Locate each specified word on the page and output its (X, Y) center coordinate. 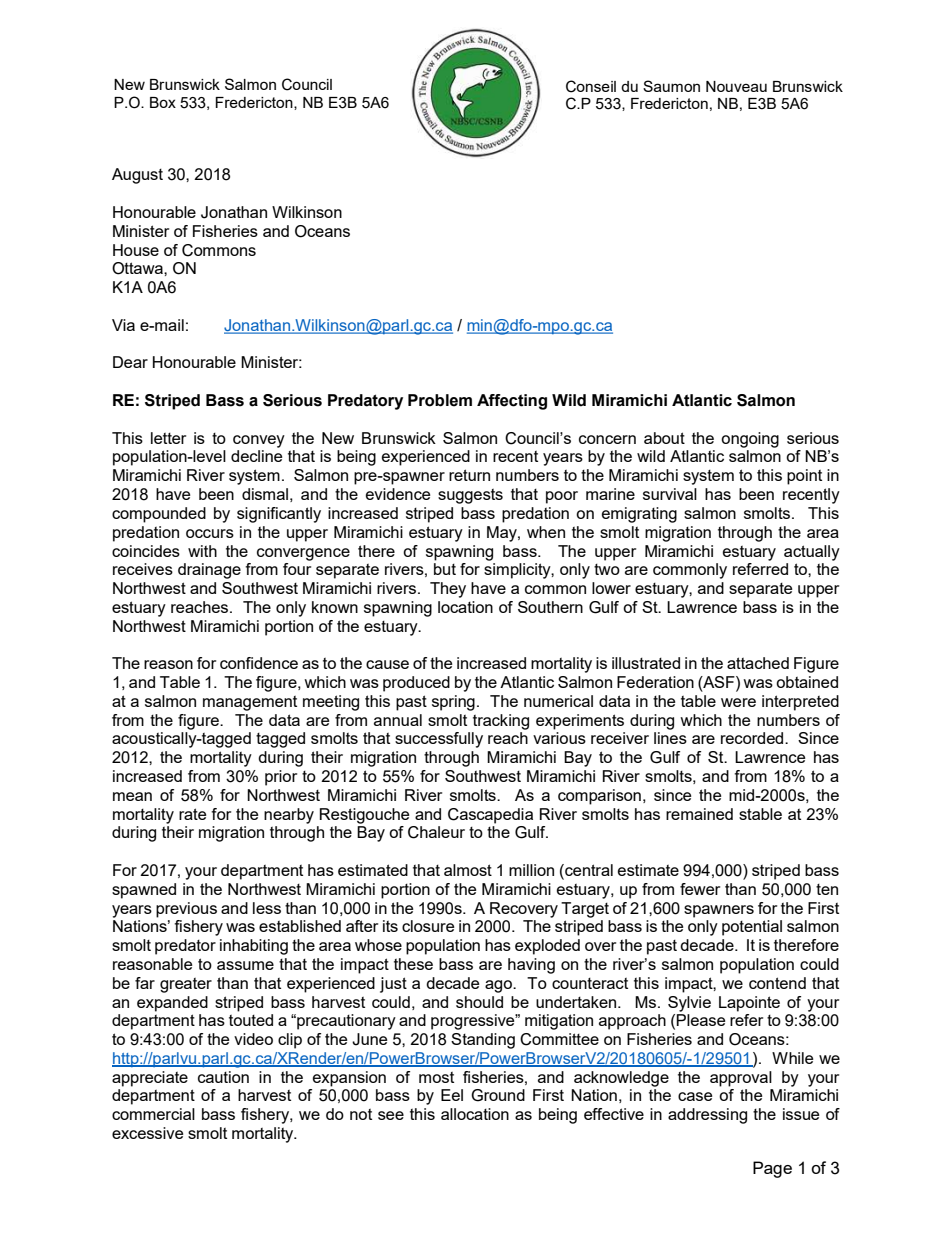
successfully (439, 740)
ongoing (750, 440)
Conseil (591, 86)
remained (699, 814)
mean (132, 796)
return (469, 475)
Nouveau (736, 86)
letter (168, 438)
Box (163, 102)
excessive (147, 1133)
